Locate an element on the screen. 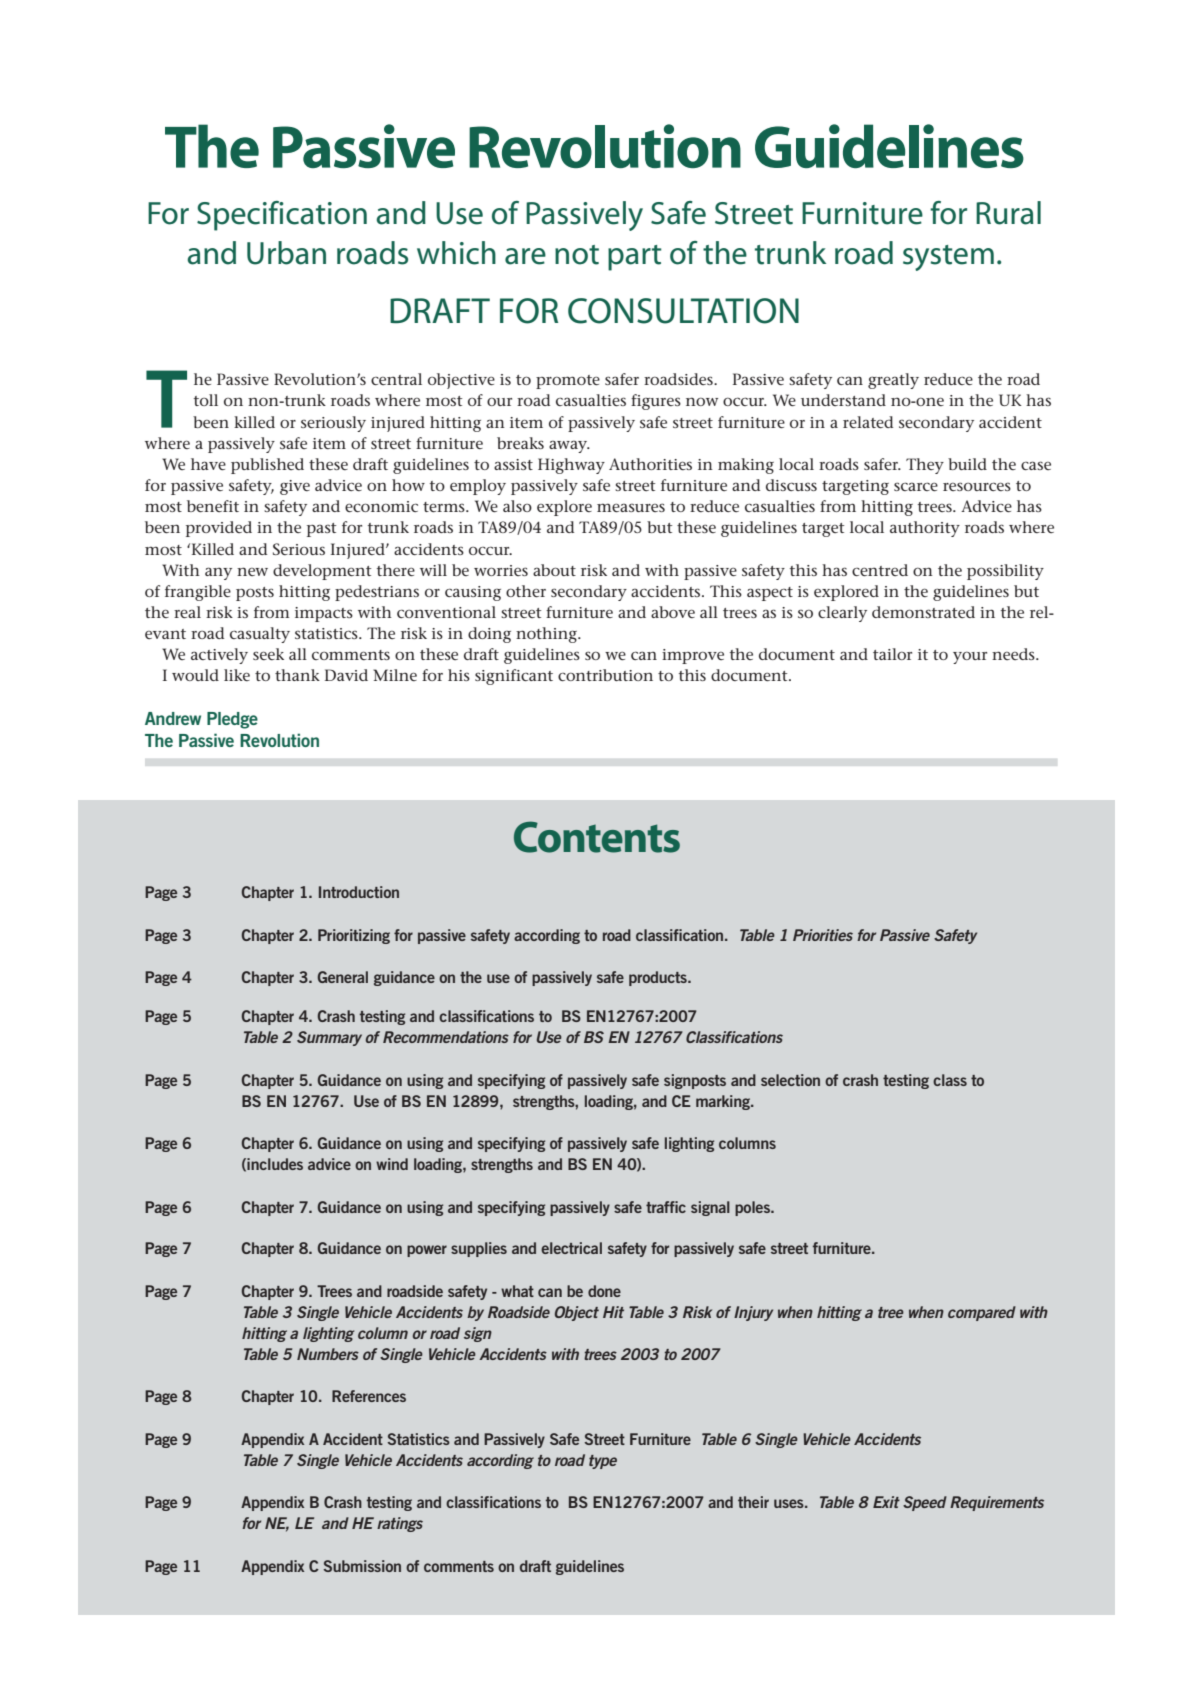 The height and width of the screenshot is (1696, 1198). part is located at coordinates (635, 258).
